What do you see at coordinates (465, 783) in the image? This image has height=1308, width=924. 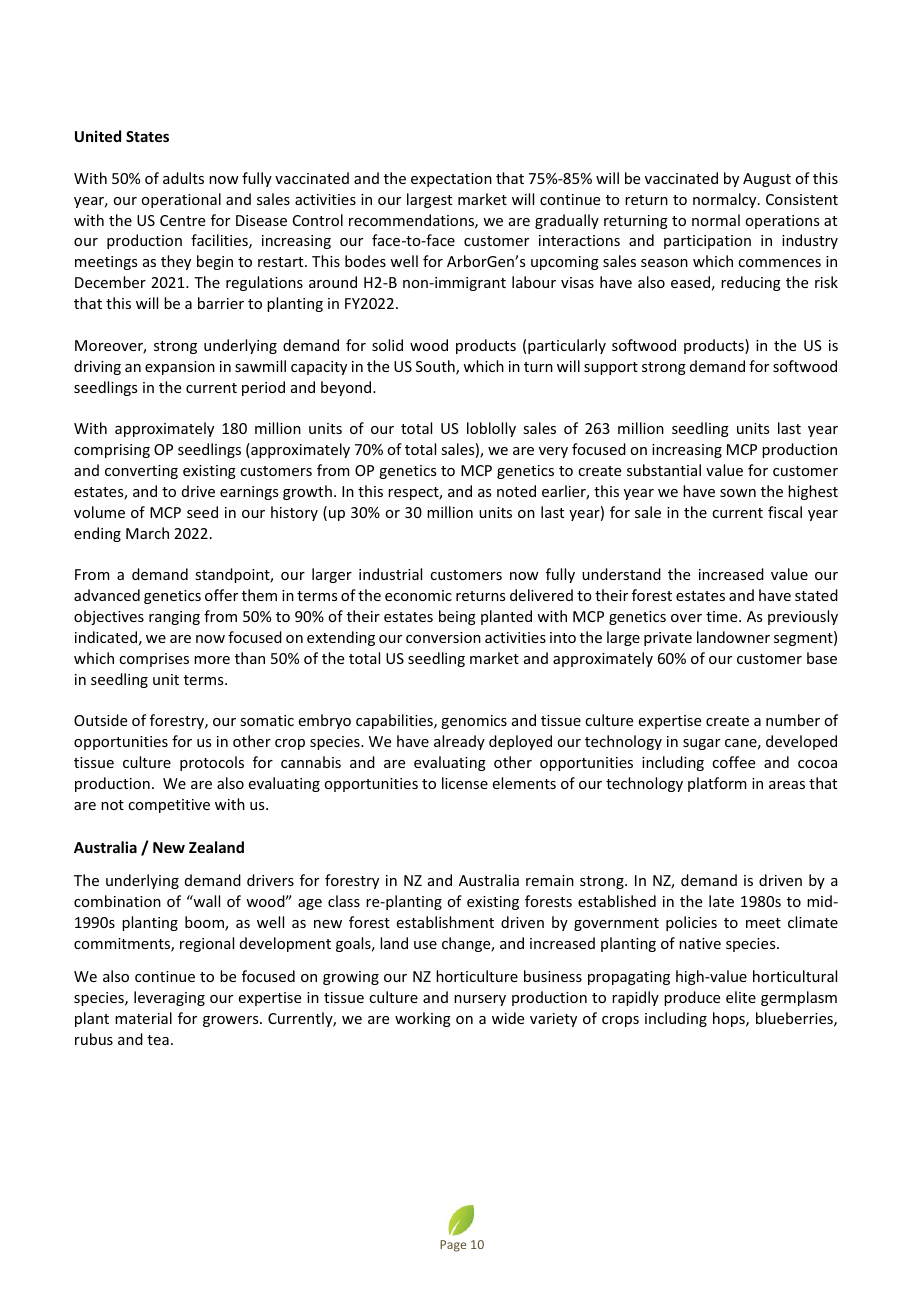 I see `license` at bounding box center [465, 783].
